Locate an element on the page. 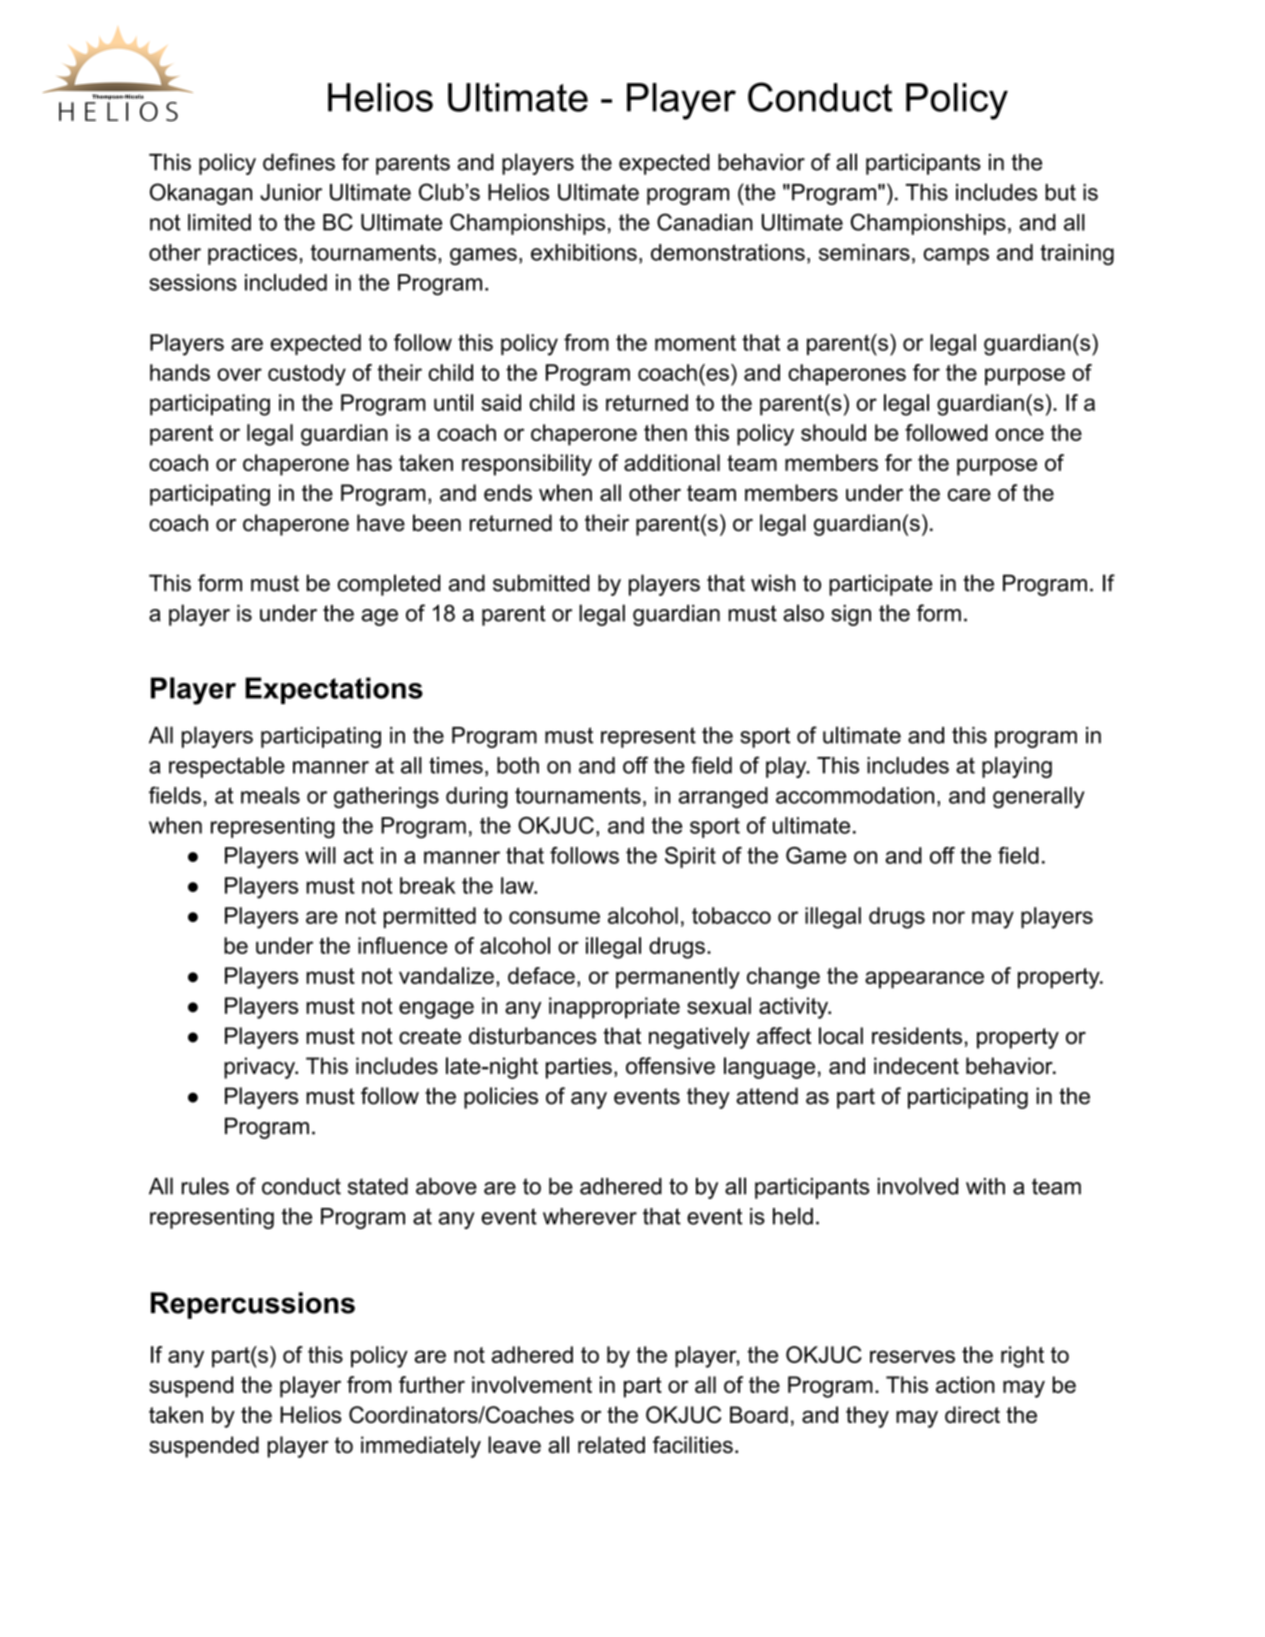 Image resolution: width=1265 pixels, height=1637 pixels. Junior is located at coordinates (291, 192).
